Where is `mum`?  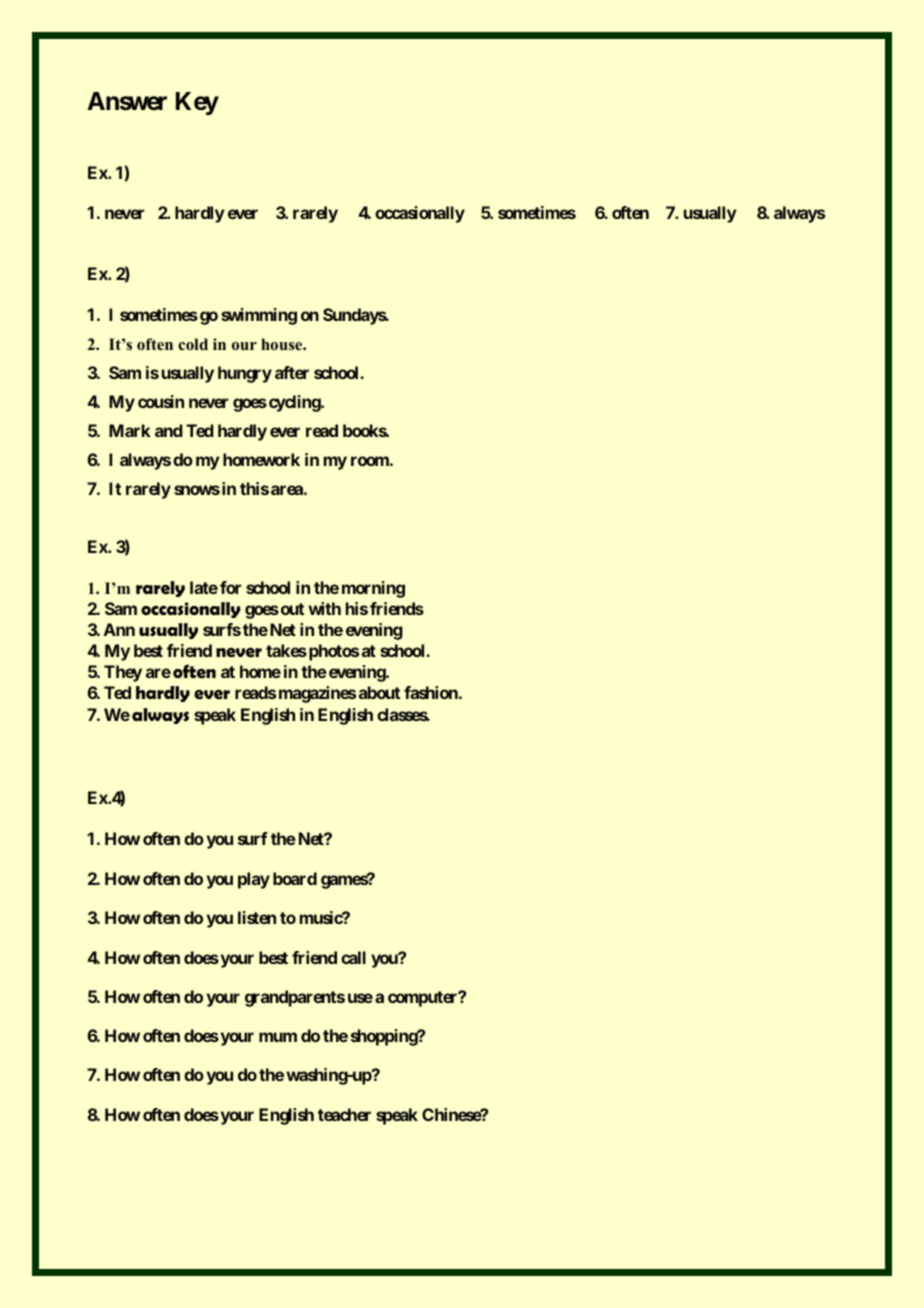
mum is located at coordinates (278, 1037).
